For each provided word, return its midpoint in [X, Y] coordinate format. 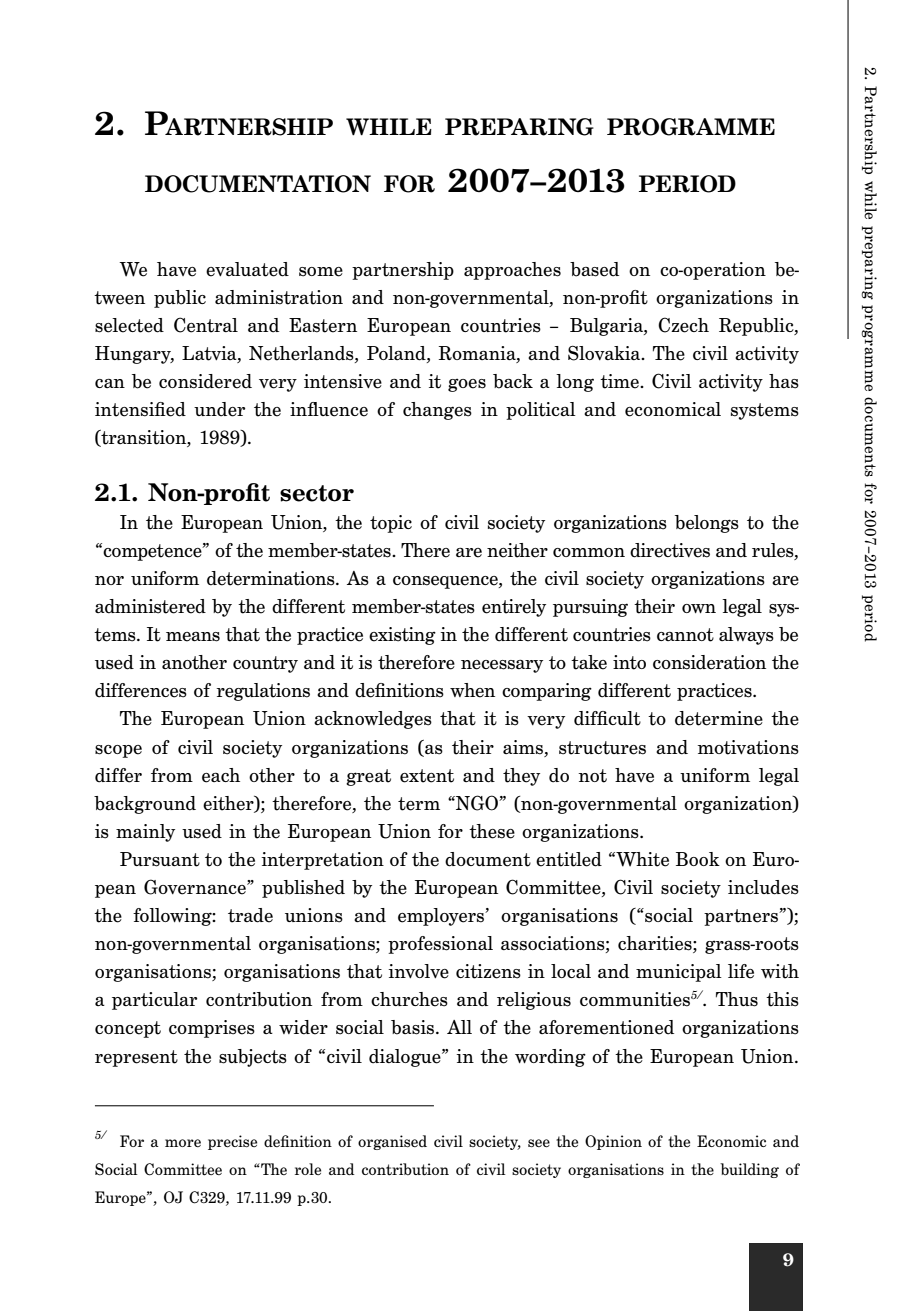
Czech [683, 325]
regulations [263, 692]
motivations [748, 747]
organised [392, 1142]
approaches [512, 271]
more [183, 1143]
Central [206, 325]
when [472, 690]
